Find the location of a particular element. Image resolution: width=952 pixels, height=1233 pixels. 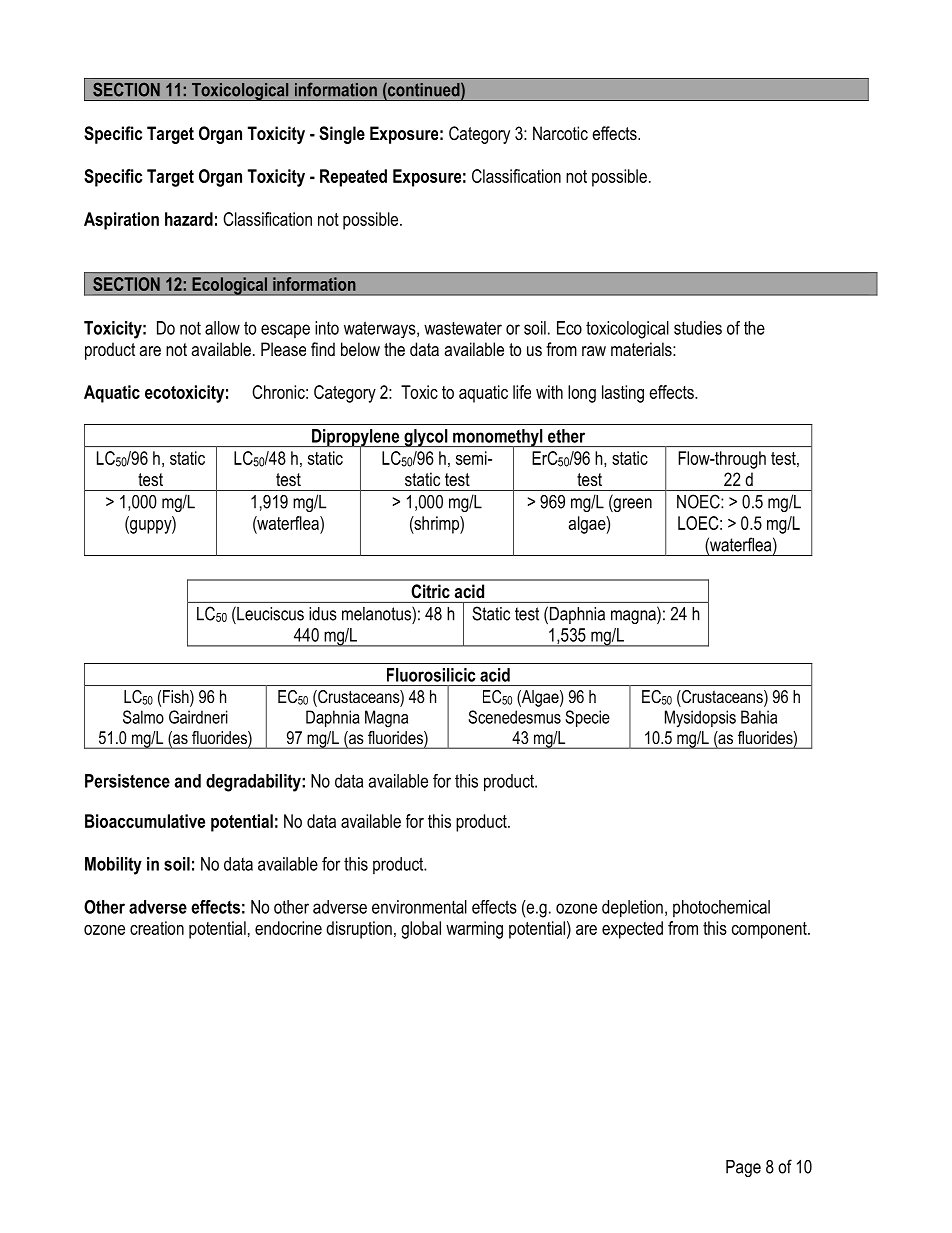

Bahia is located at coordinates (759, 717).
